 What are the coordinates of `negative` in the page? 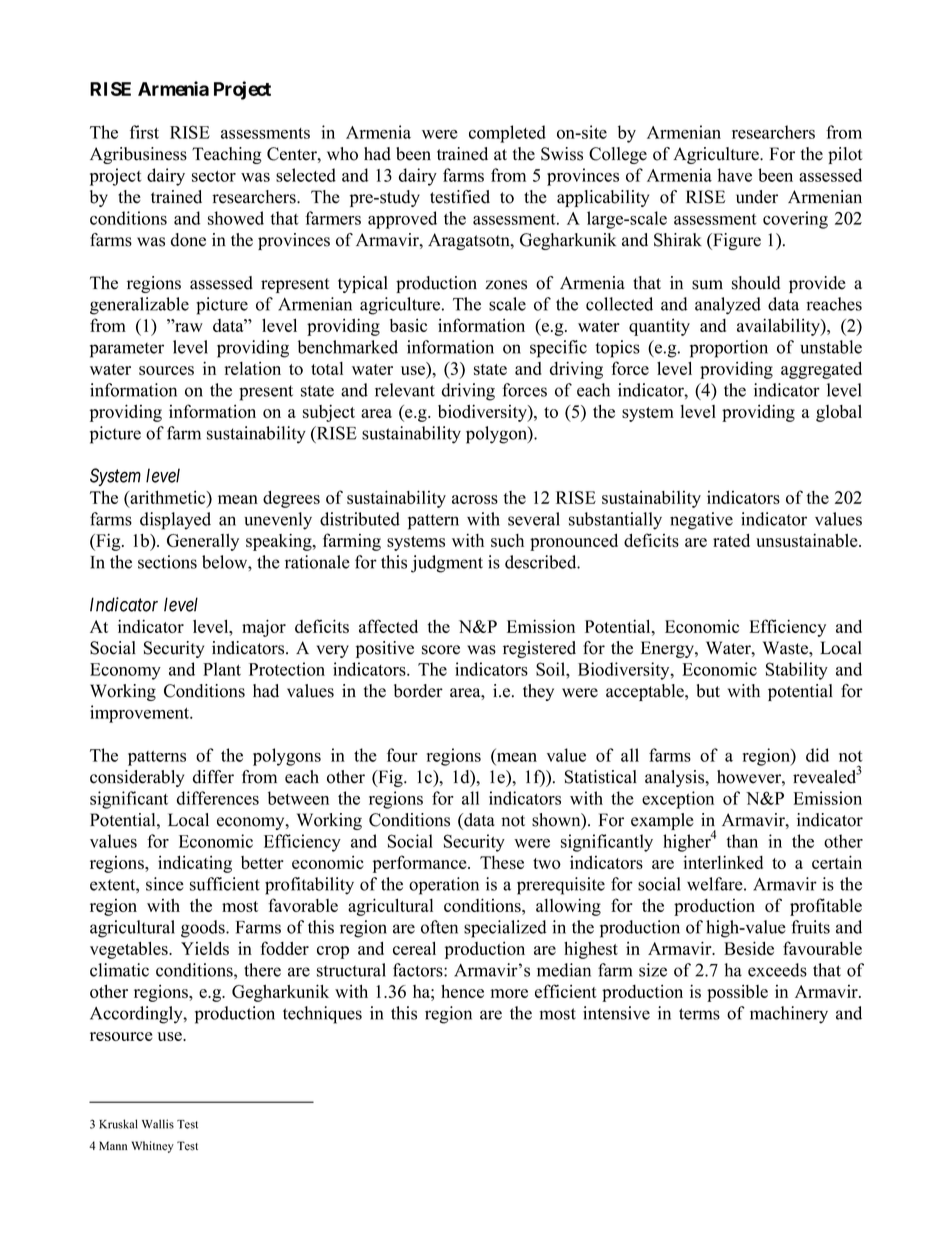 It's located at (701, 521).
